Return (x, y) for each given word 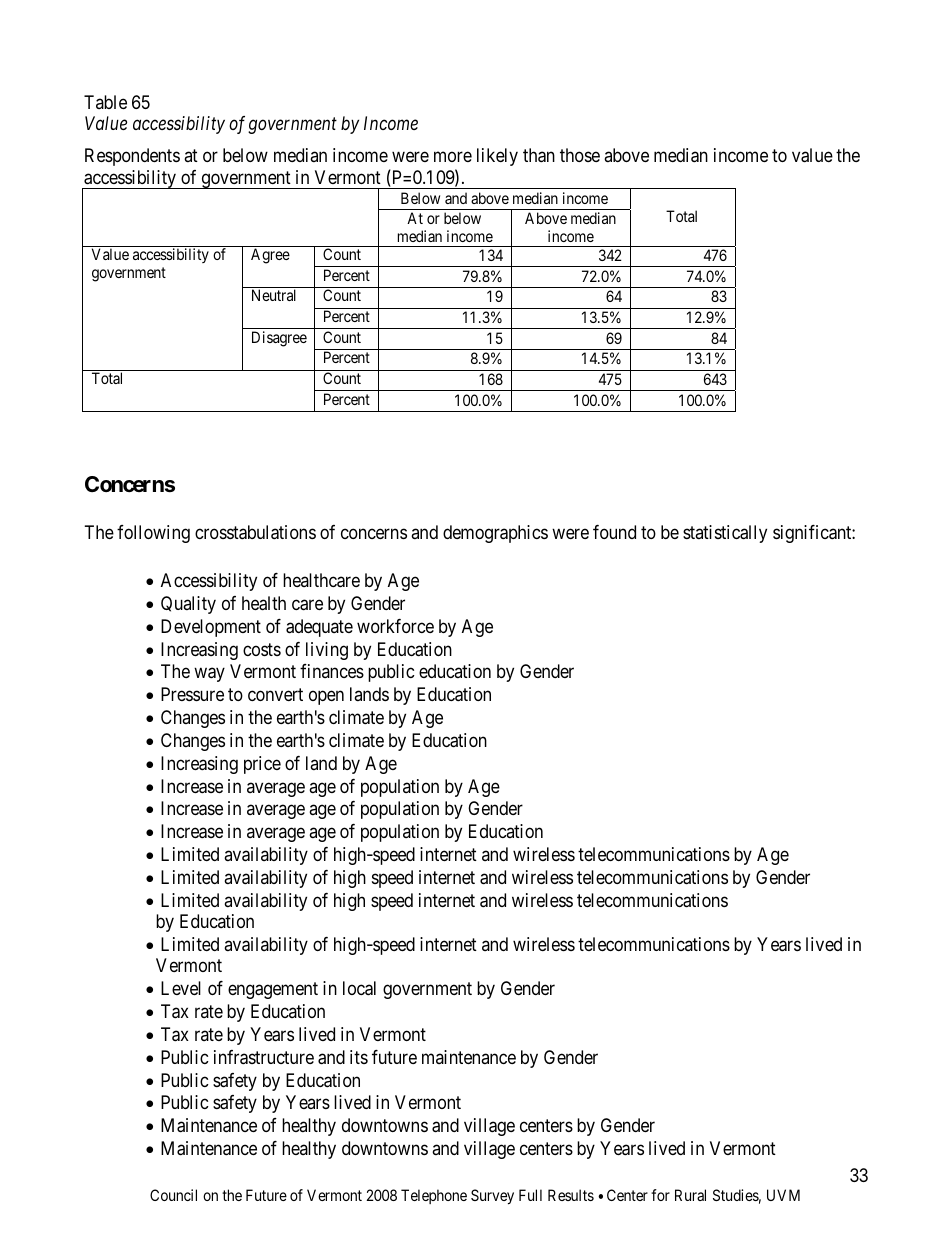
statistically (725, 534)
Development (211, 628)
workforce (395, 626)
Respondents (132, 157)
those (580, 155)
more (453, 157)
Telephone (434, 1196)
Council (173, 1195)
